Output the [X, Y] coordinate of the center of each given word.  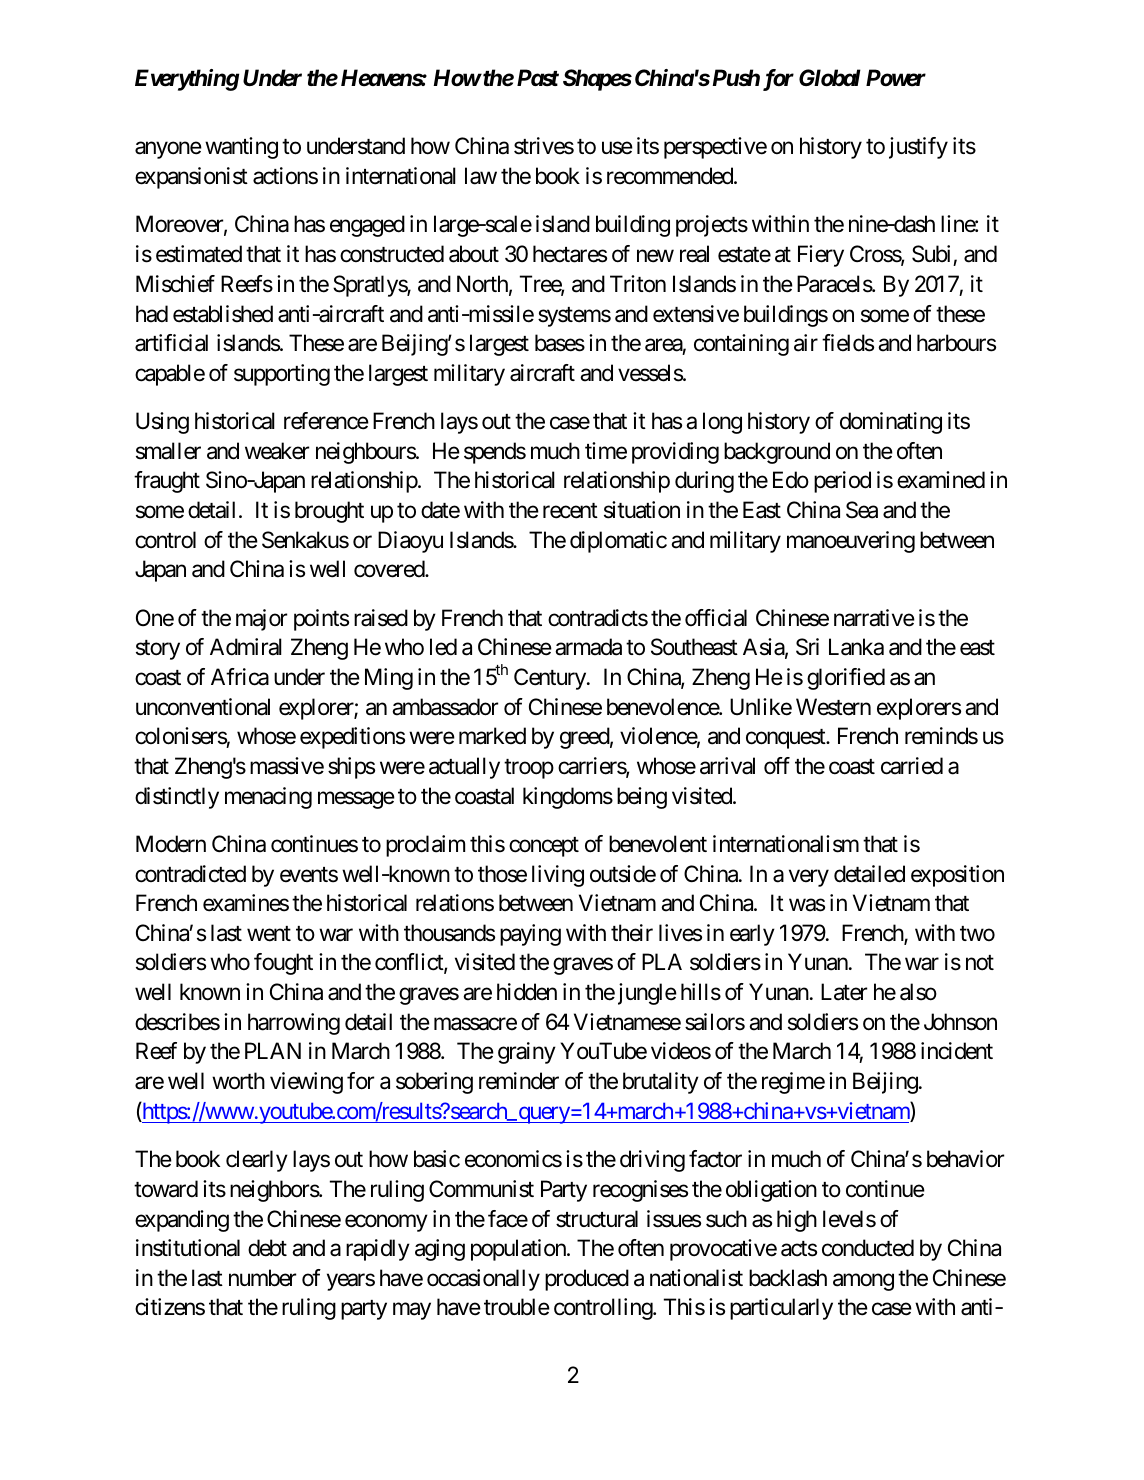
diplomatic [618, 542]
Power [896, 78]
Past [538, 77]
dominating [891, 423]
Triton [638, 284]
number [262, 1278]
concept [544, 847]
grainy [527, 1053]
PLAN [273, 1050]
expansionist [191, 178]
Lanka [856, 647]
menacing [268, 798]
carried [912, 766]
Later [844, 992]
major [261, 620]
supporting [282, 375]
